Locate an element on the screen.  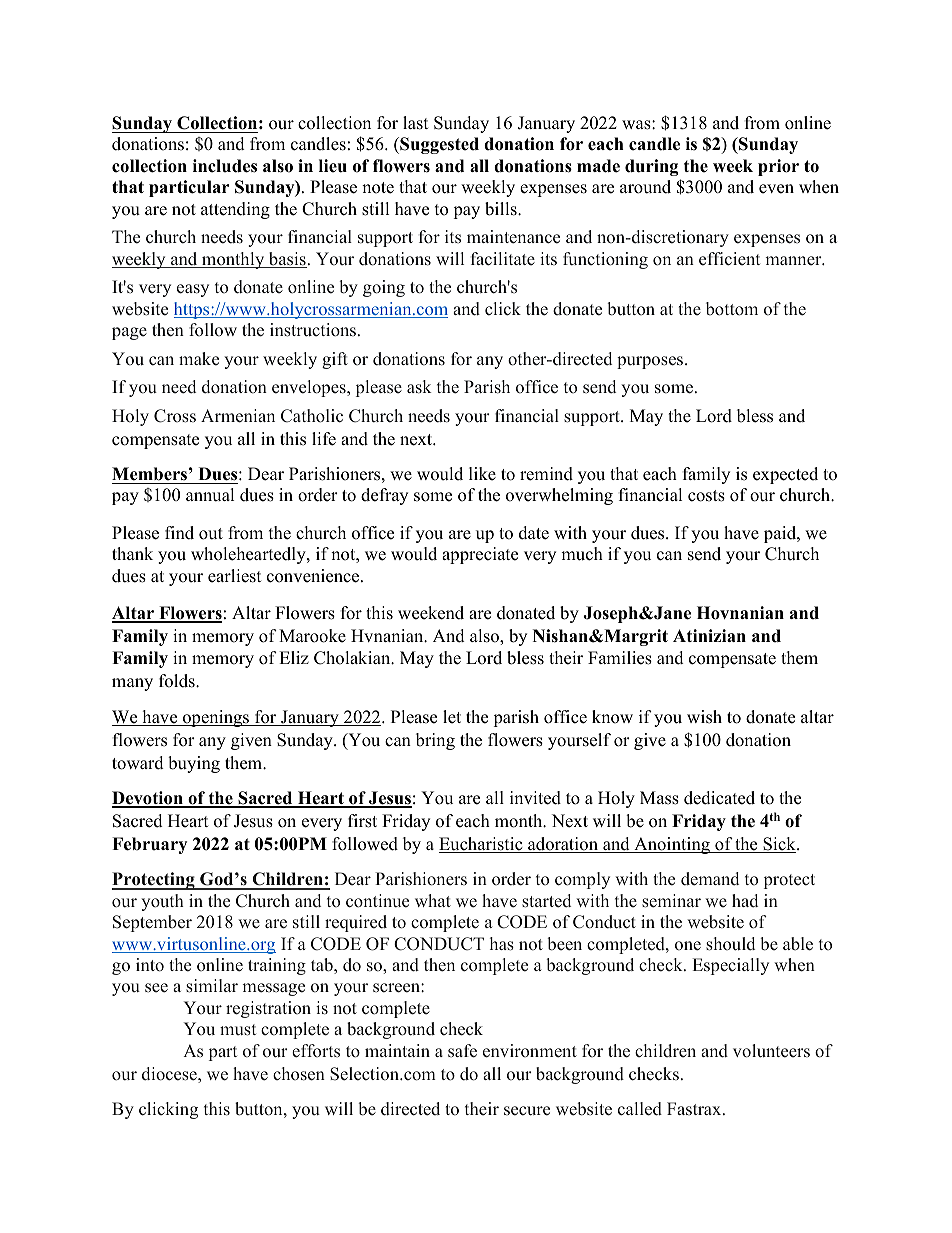
must is located at coordinates (238, 1030).
